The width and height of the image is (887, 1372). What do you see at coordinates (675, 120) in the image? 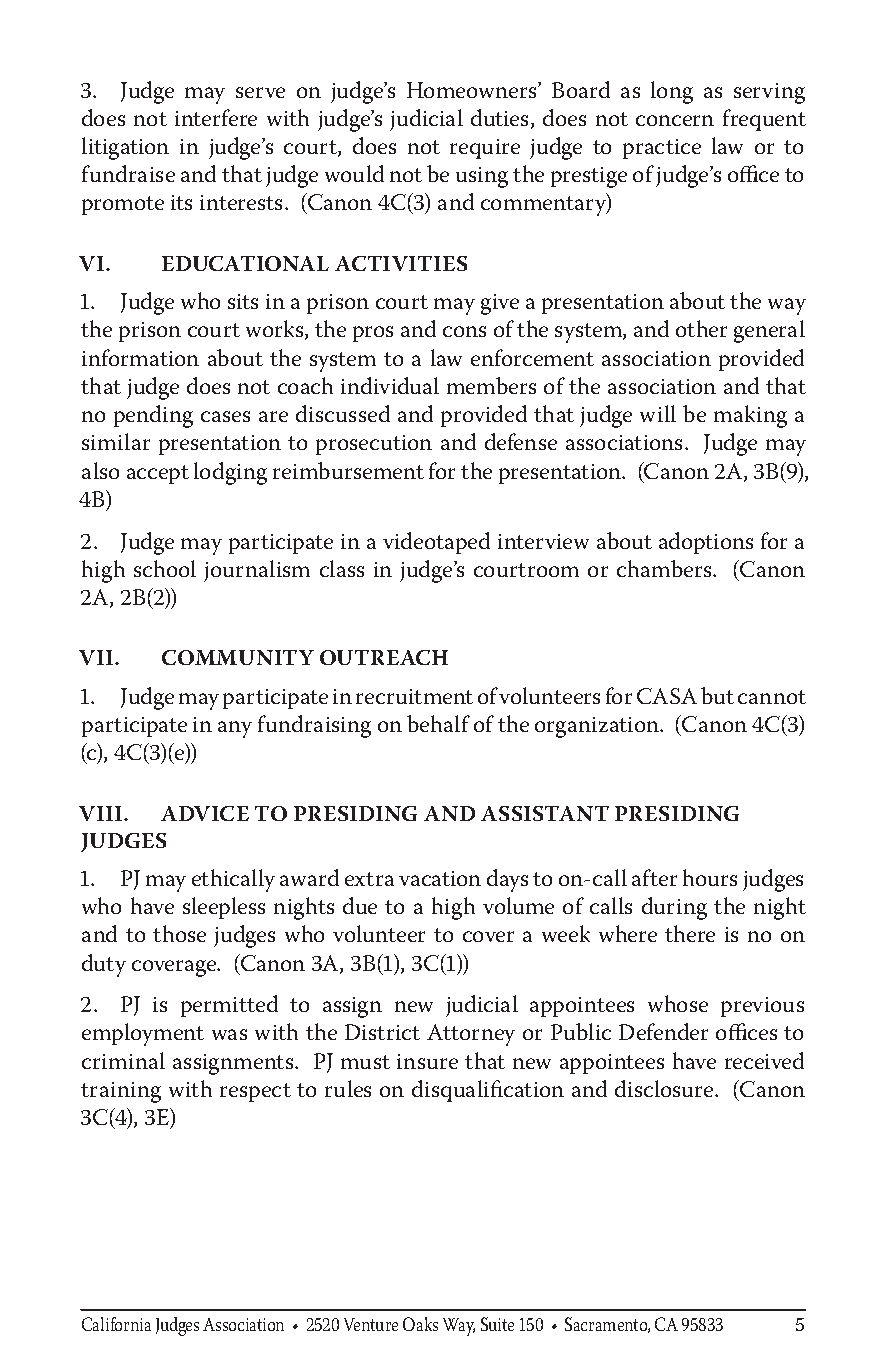
I see `concern` at bounding box center [675, 120].
